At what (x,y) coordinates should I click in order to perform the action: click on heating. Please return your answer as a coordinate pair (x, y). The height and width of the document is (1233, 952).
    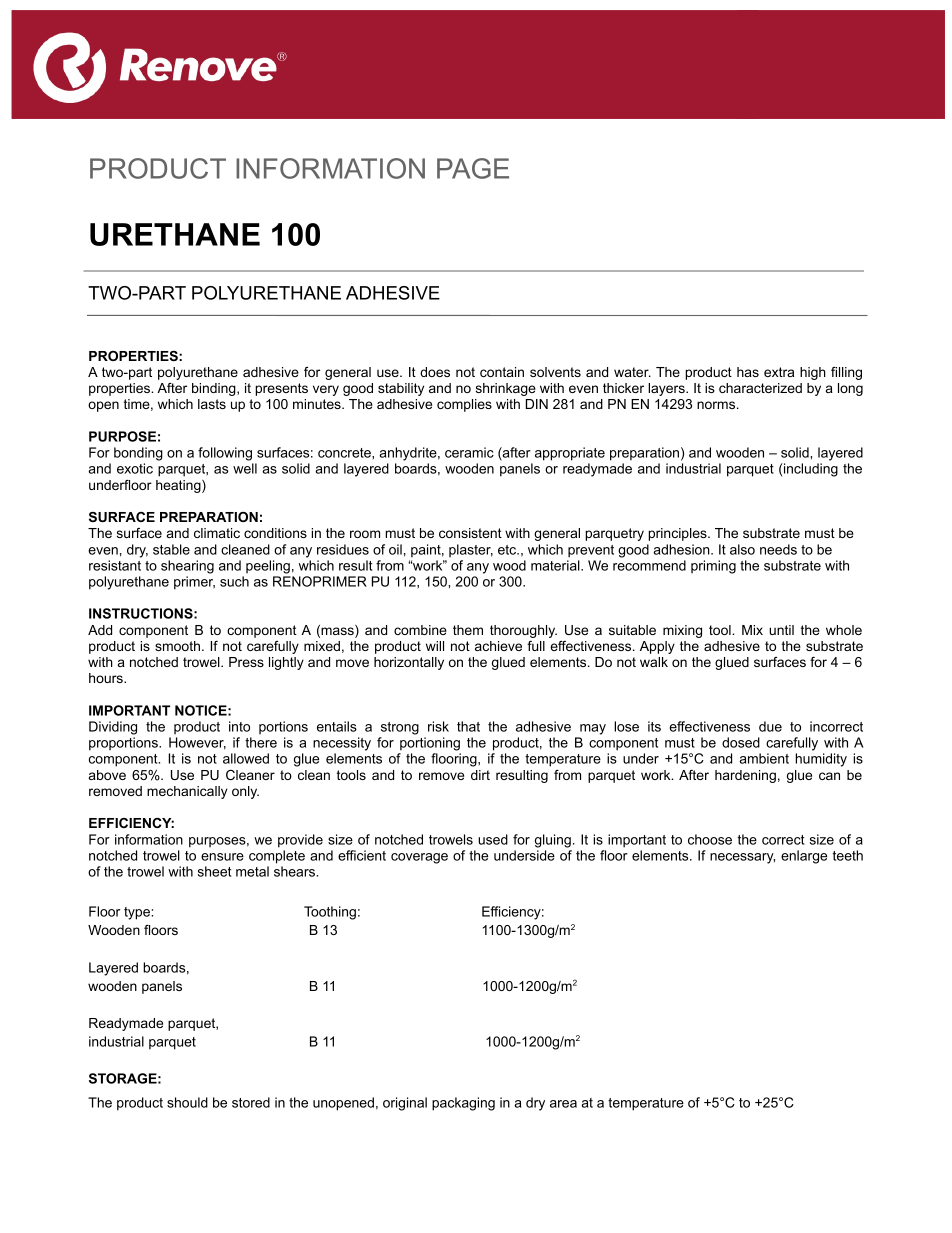
    Looking at the image, I should click on (179, 486).
